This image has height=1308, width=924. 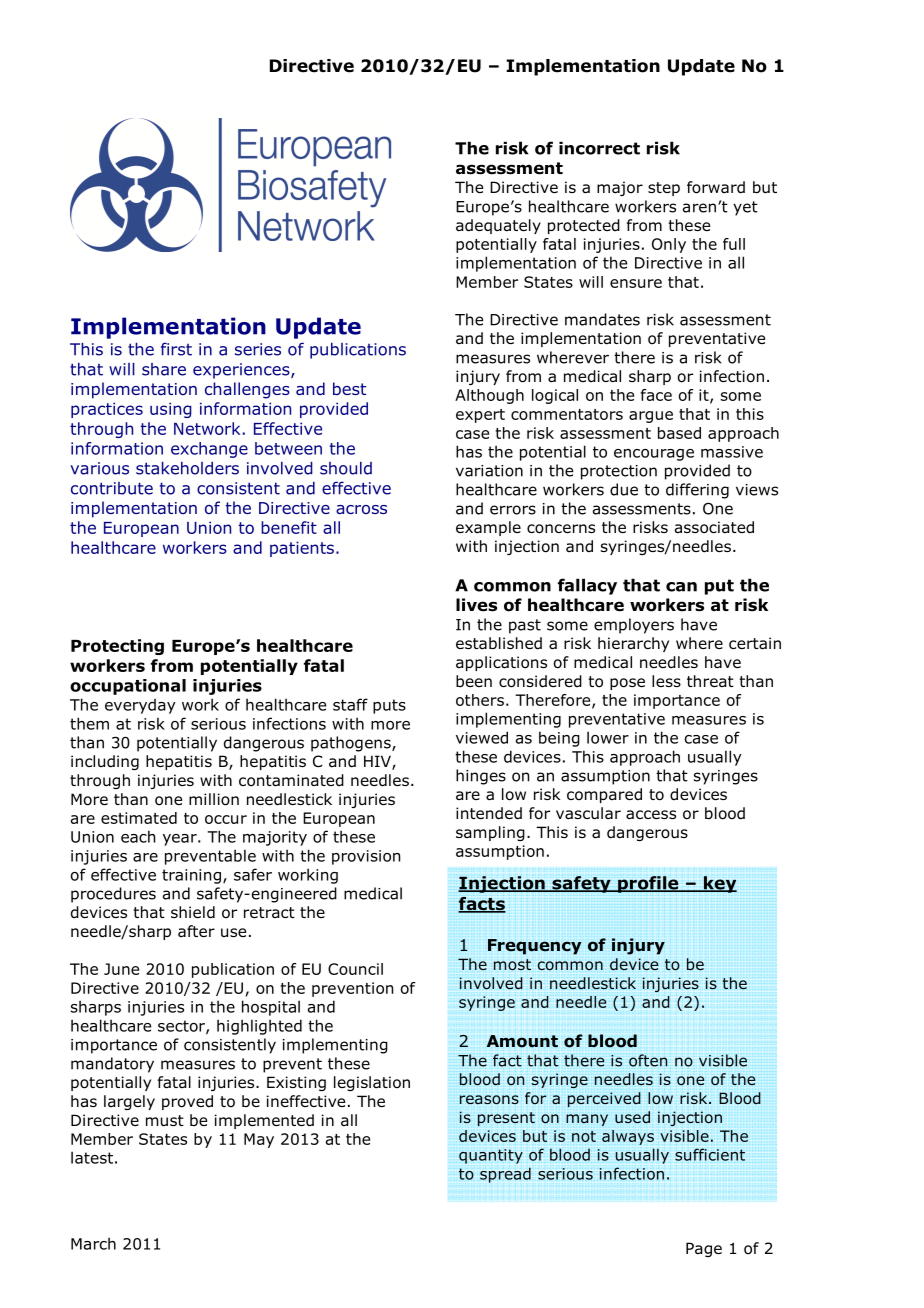 What do you see at coordinates (140, 706) in the image?
I see `everyday` at bounding box center [140, 706].
